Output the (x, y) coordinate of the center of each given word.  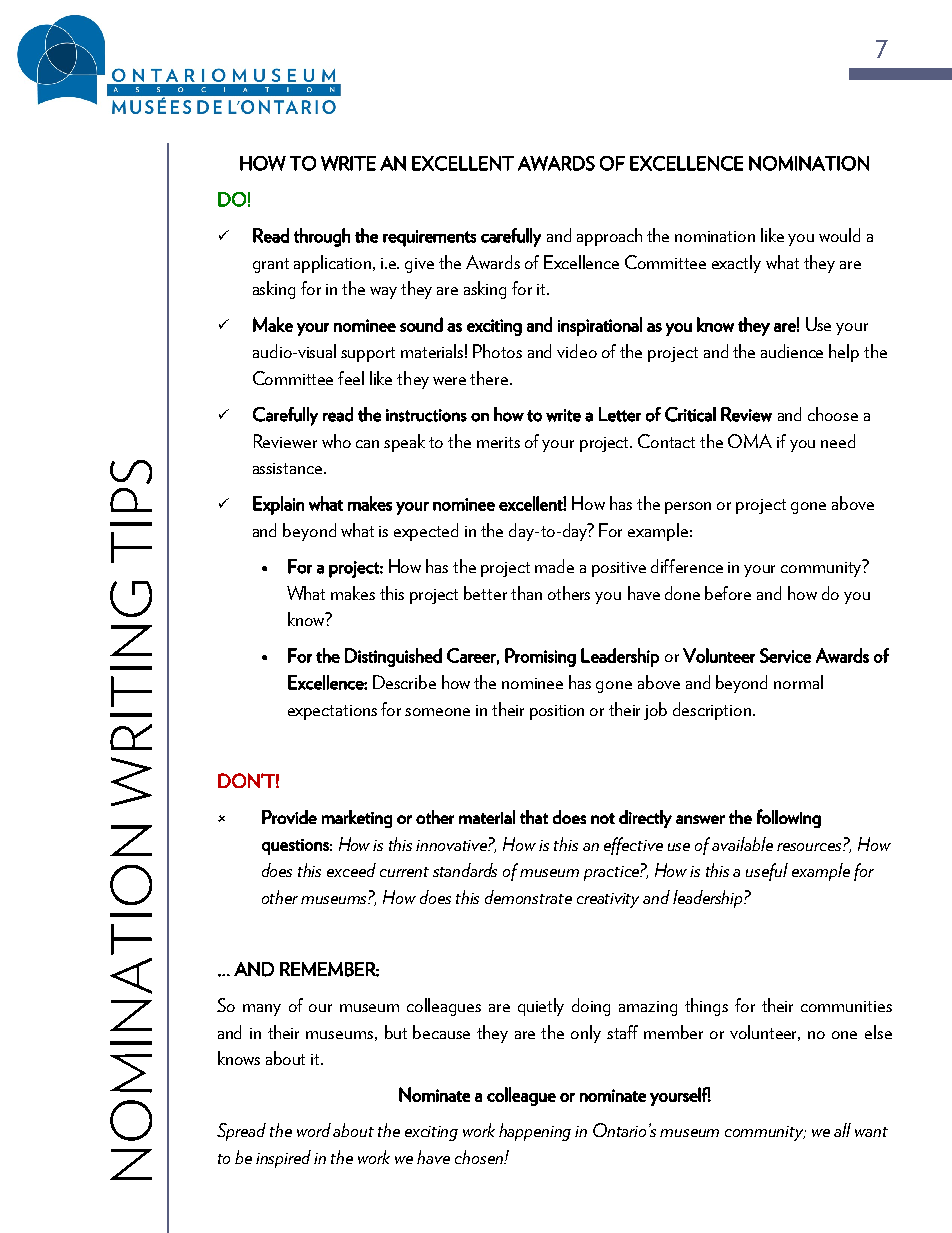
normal (798, 682)
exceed (351, 870)
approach (609, 237)
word (314, 1130)
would (839, 235)
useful (767, 872)
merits (498, 442)
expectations (332, 712)
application (334, 264)
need (838, 441)
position (557, 712)
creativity (608, 900)
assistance (289, 468)
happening (535, 1132)
